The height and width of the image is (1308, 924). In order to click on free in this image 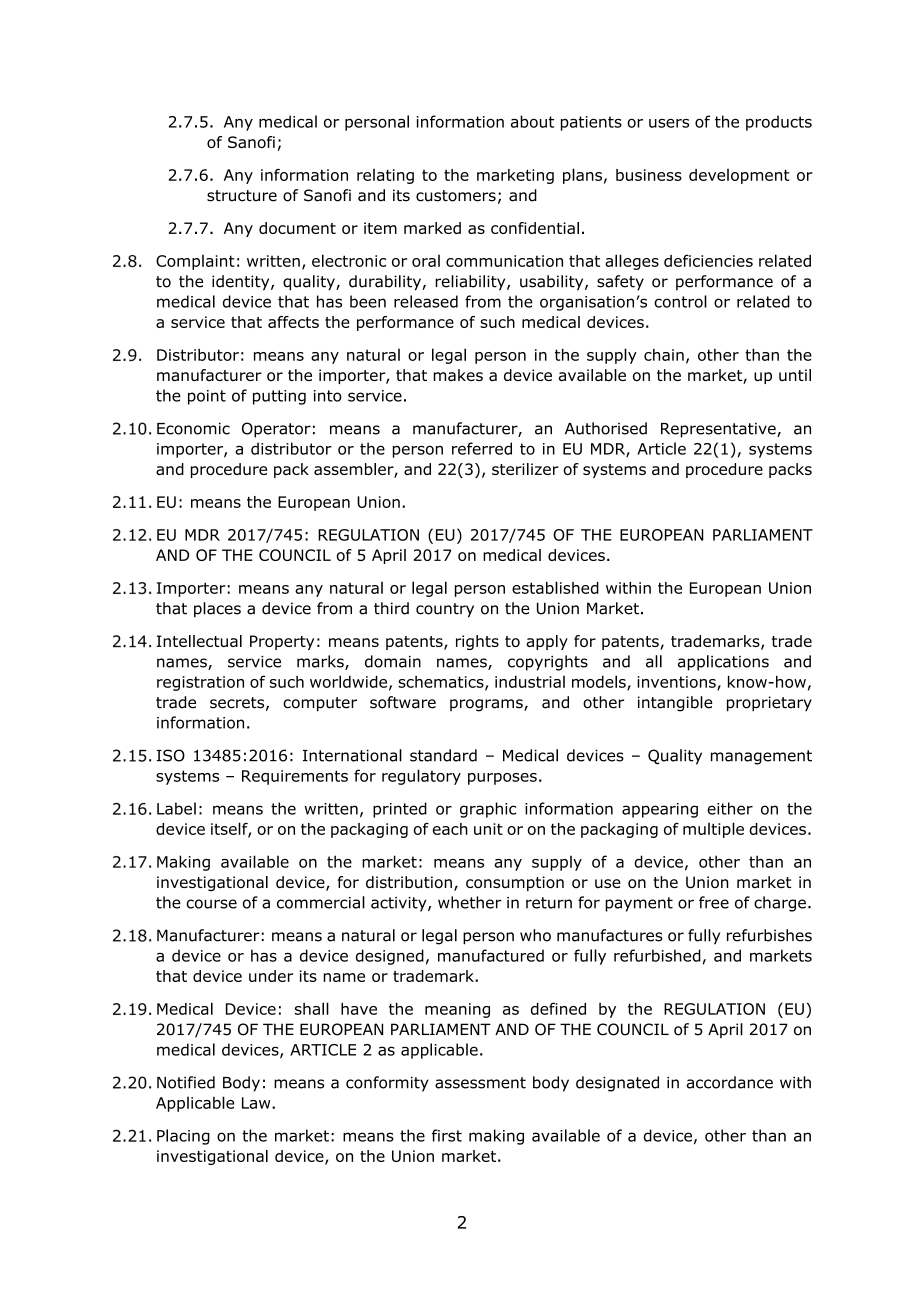, I will do `click(714, 902)`.
